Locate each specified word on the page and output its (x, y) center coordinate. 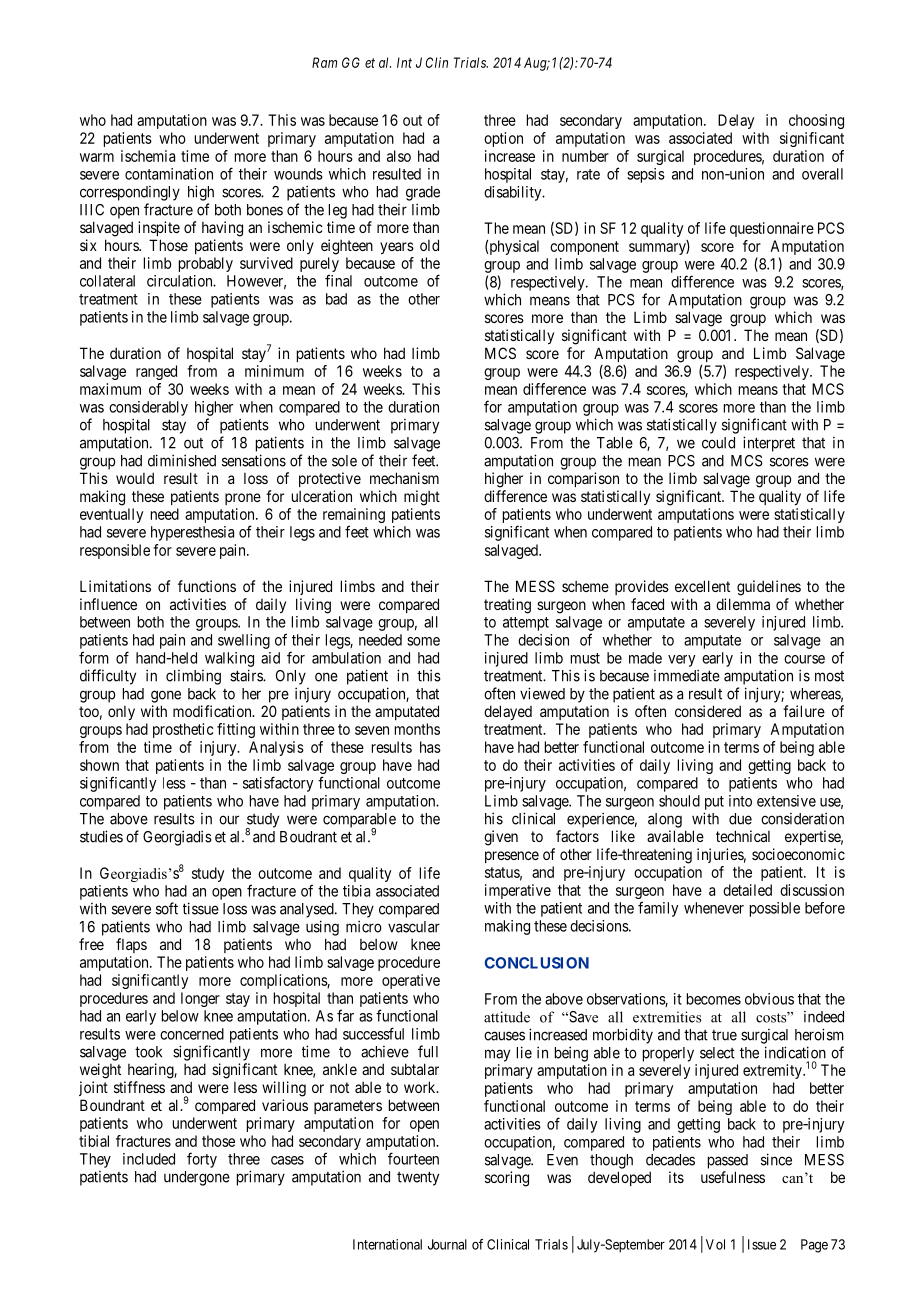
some (423, 641)
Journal (447, 1244)
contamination (169, 174)
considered (708, 711)
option (503, 139)
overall (822, 174)
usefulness (733, 1177)
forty (202, 1160)
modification (213, 711)
